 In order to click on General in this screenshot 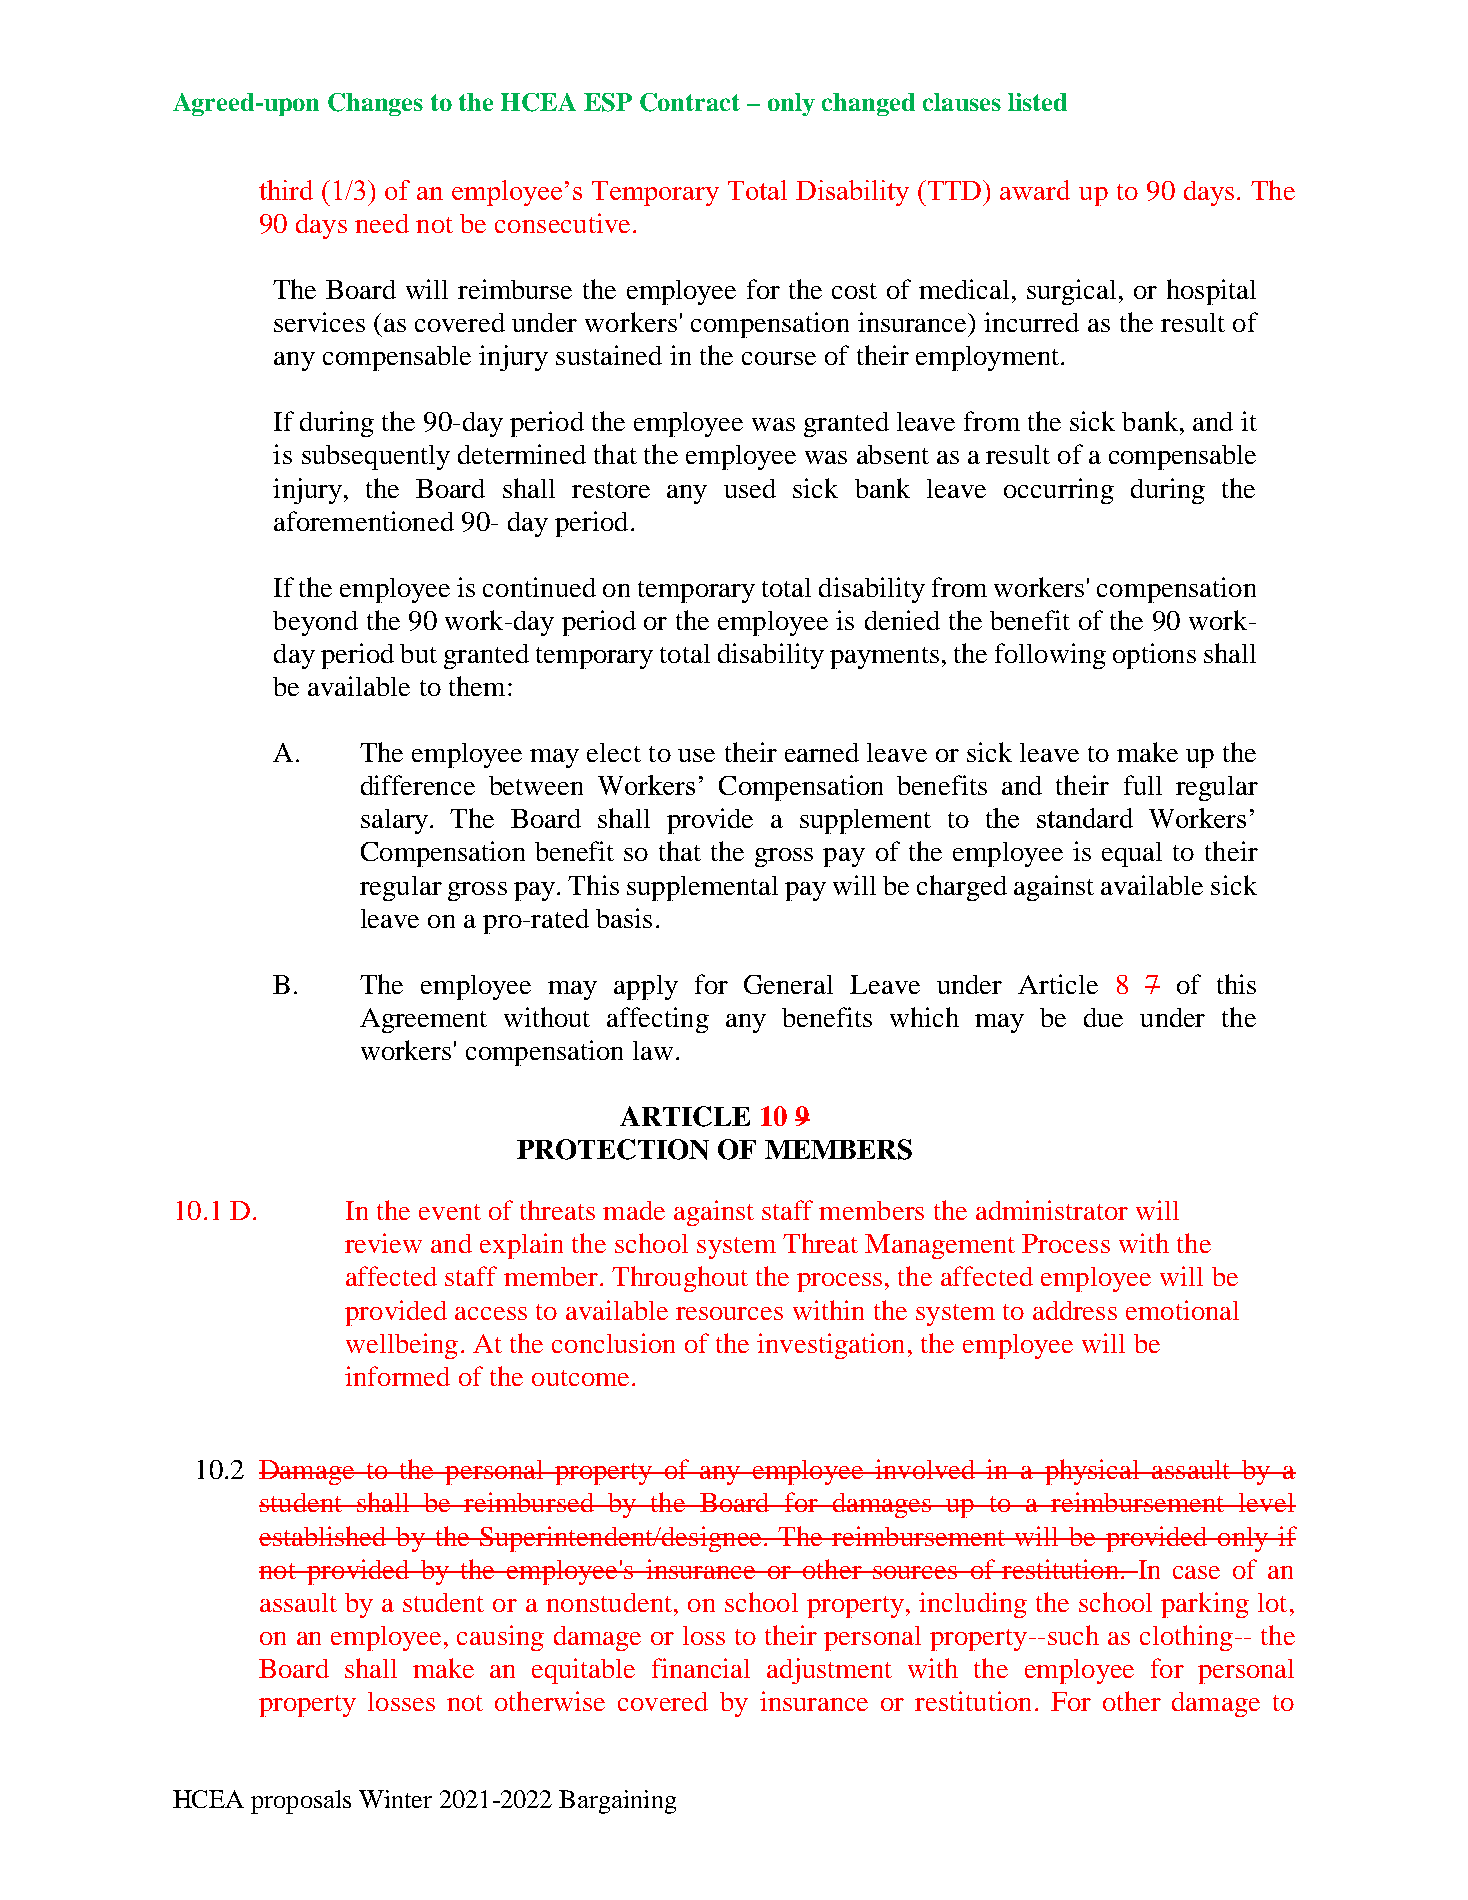, I will do `click(788, 984)`.
